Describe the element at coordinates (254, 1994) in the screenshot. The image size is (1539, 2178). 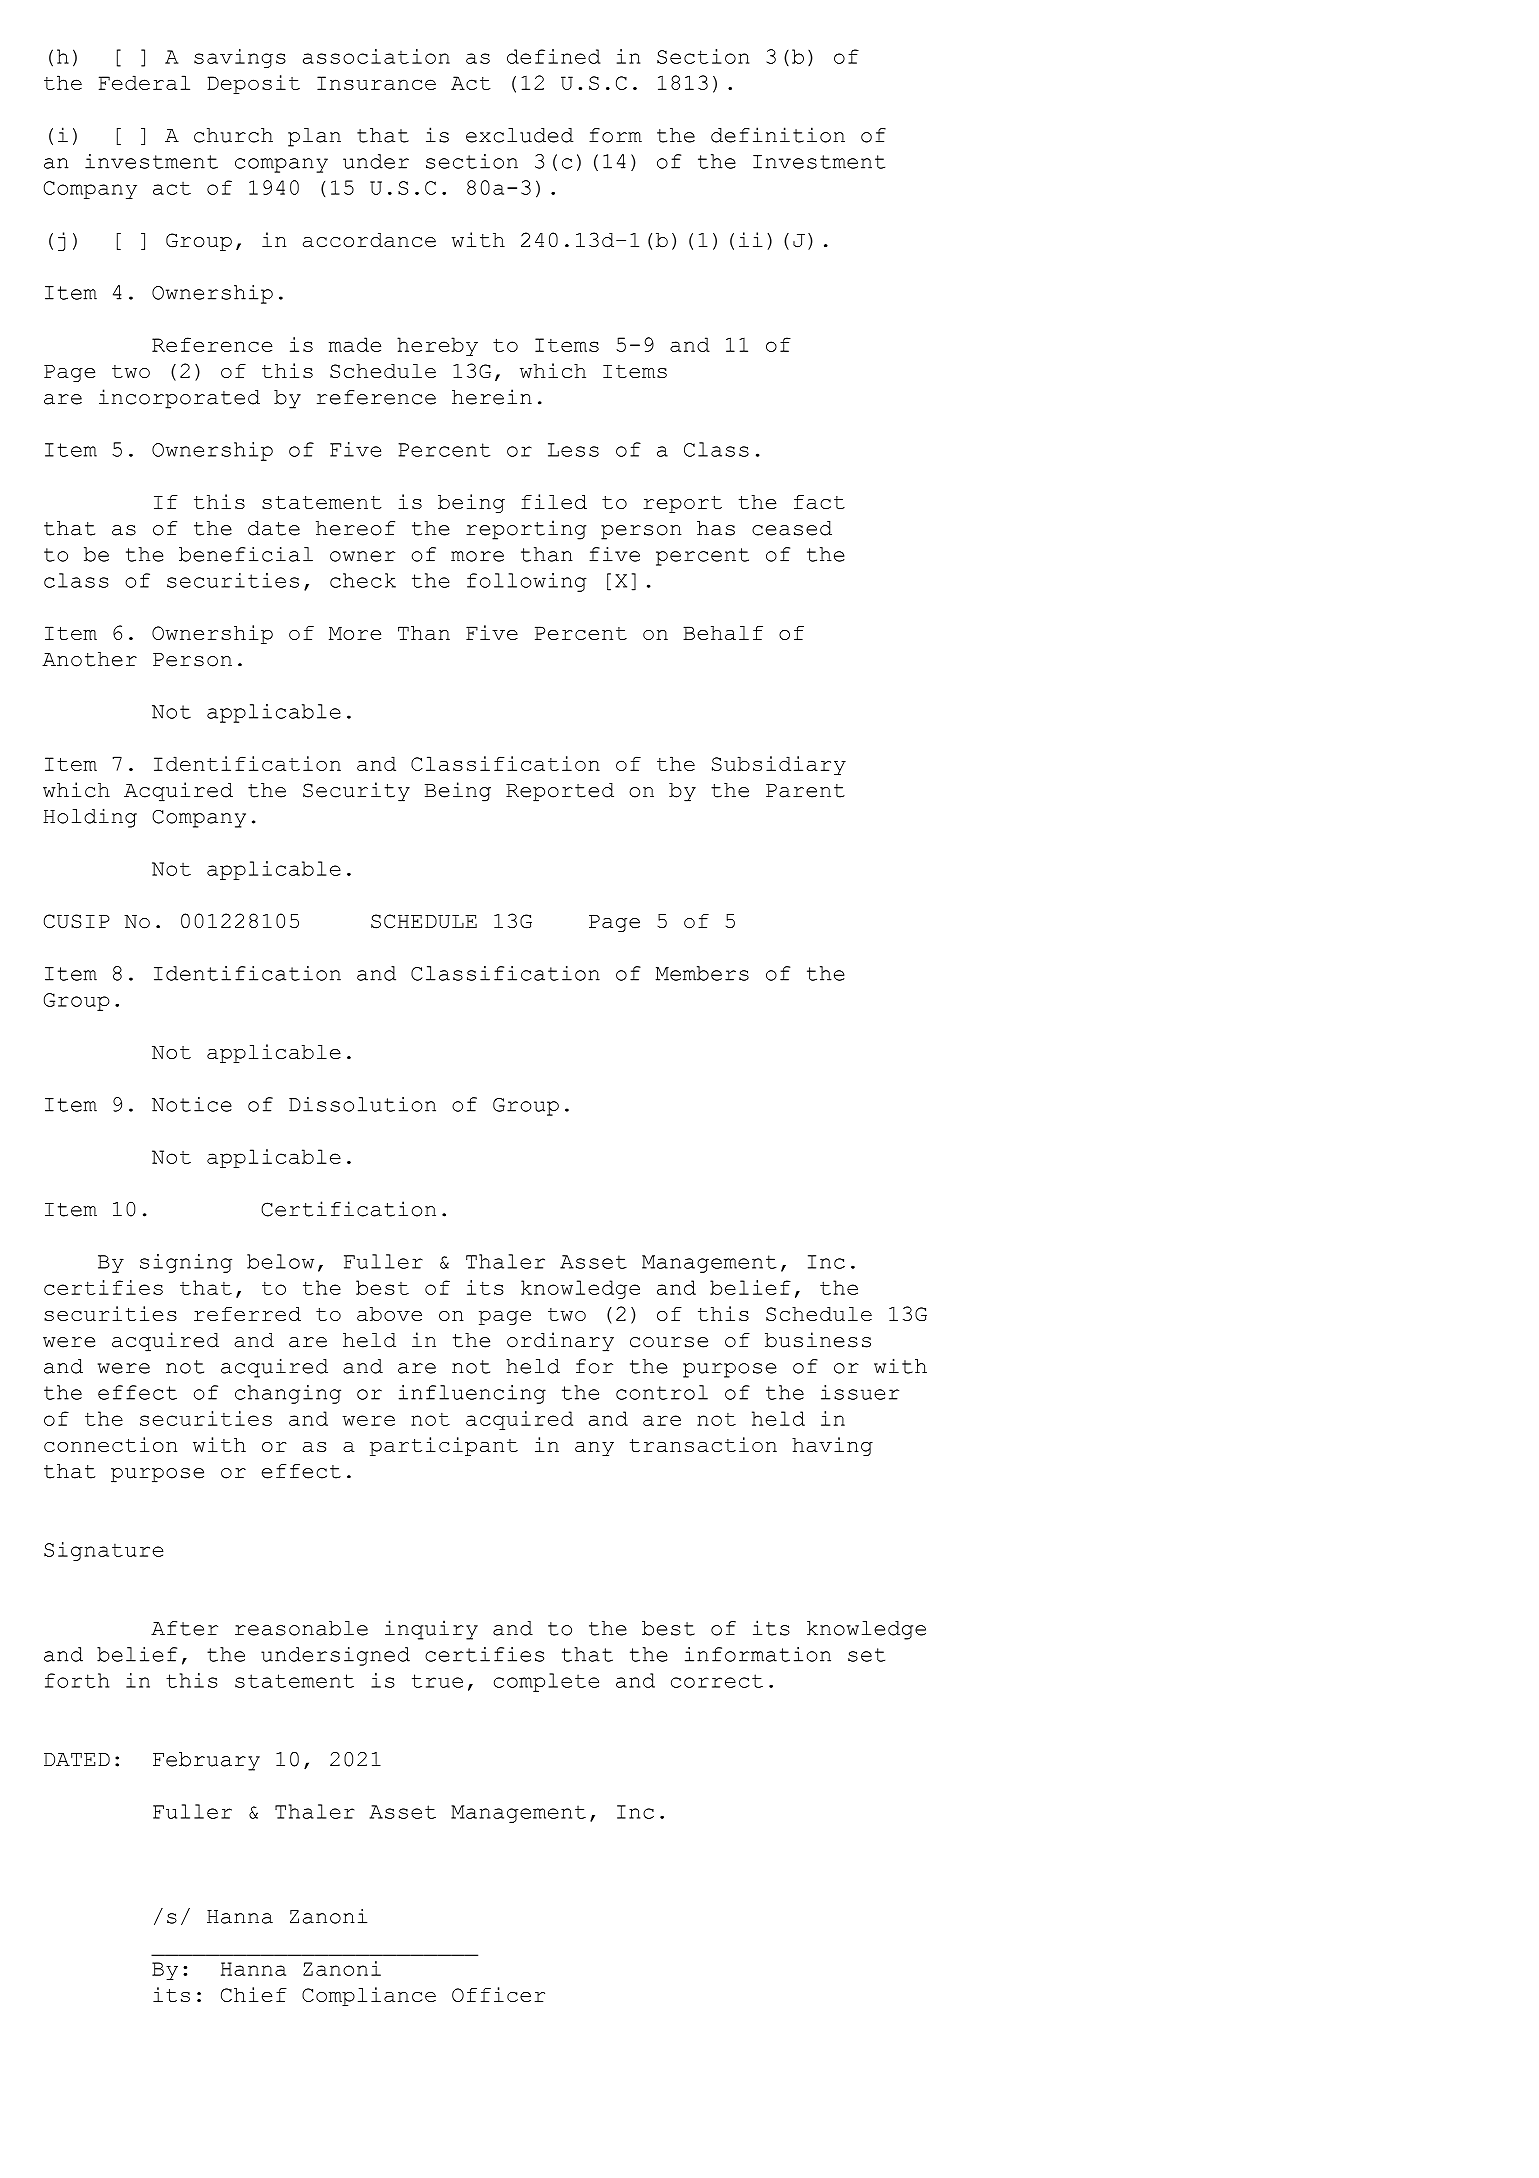
I see `Chief` at that location.
